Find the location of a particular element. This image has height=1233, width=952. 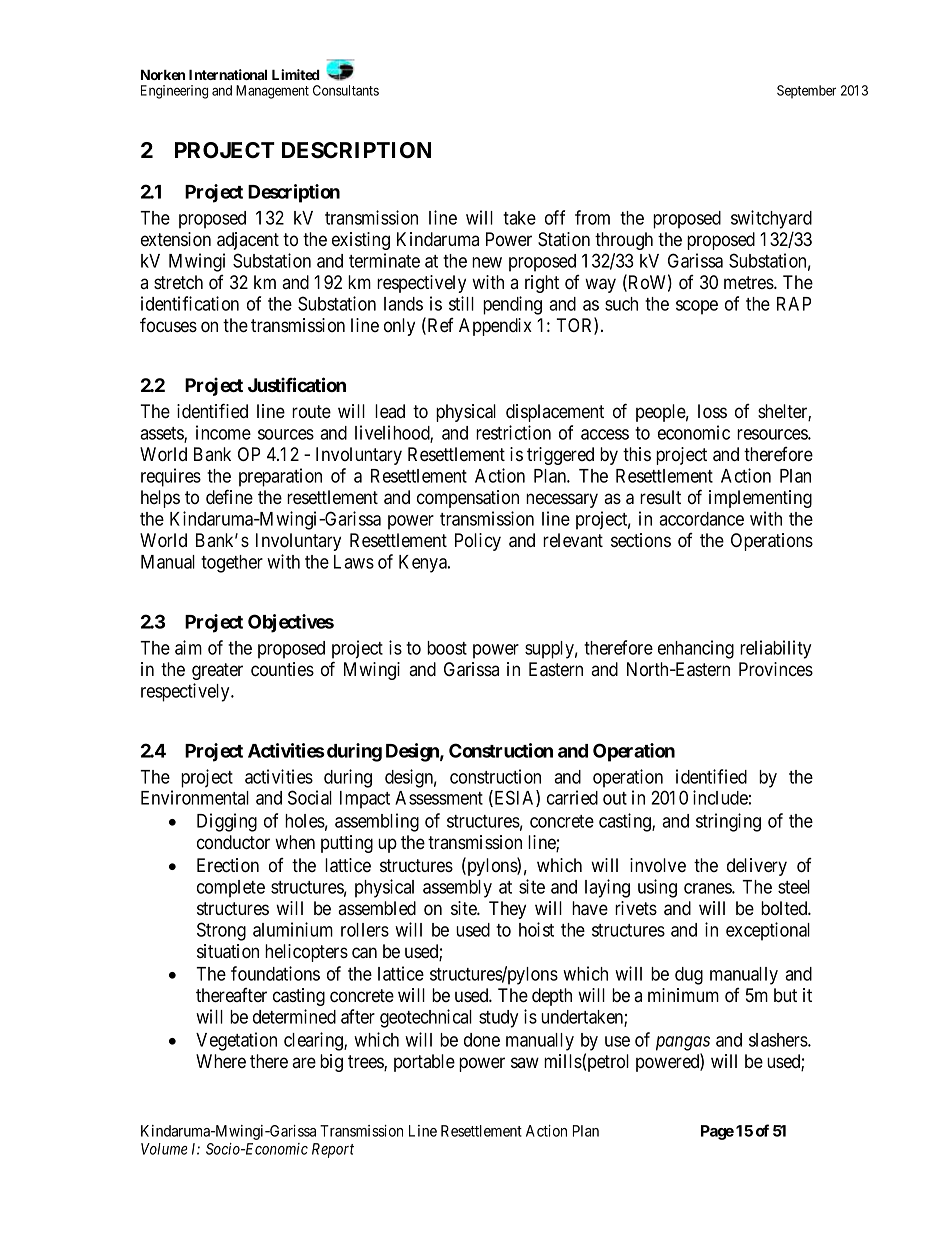

Management is located at coordinates (272, 92).
